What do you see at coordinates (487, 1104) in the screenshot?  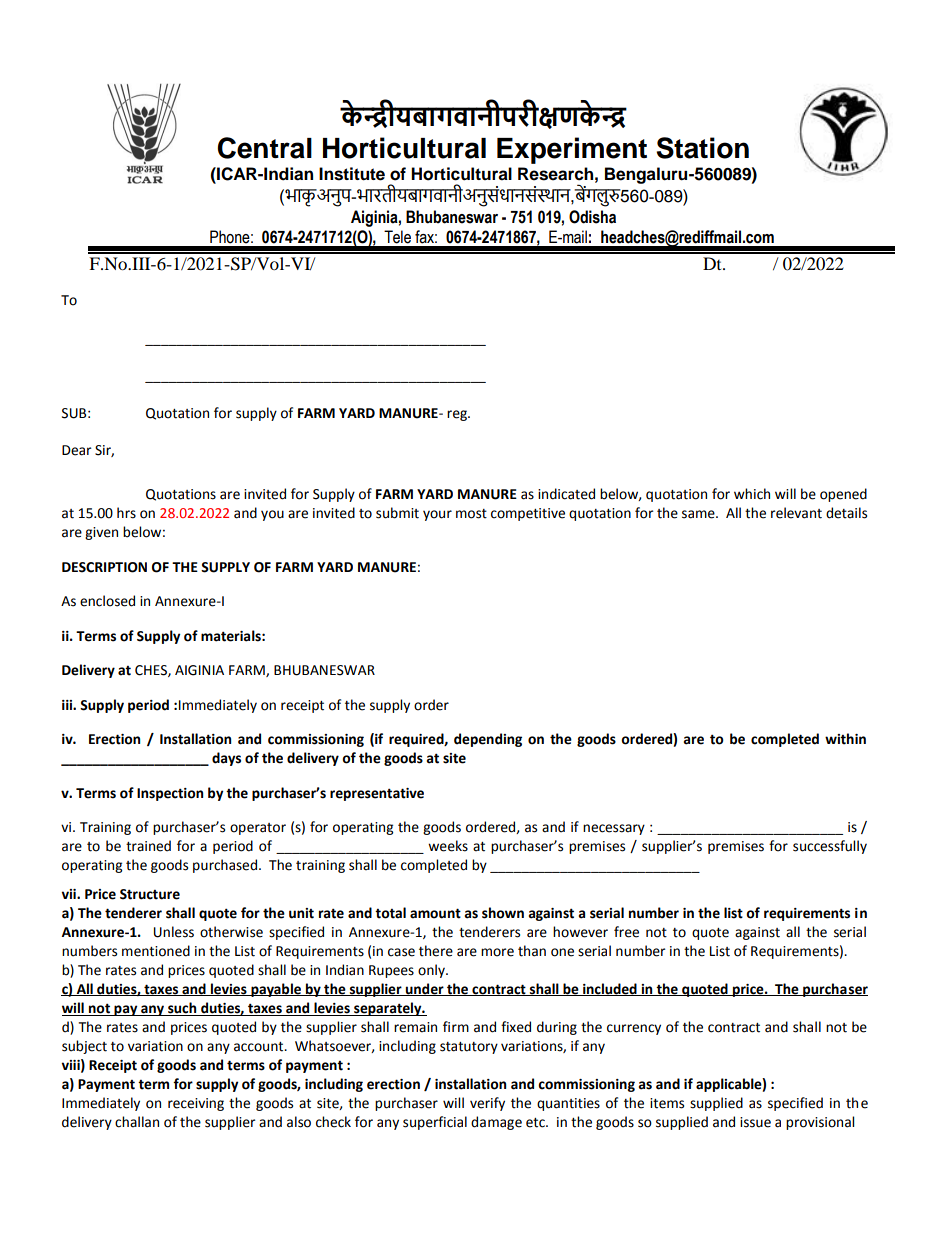 I see `verify` at bounding box center [487, 1104].
